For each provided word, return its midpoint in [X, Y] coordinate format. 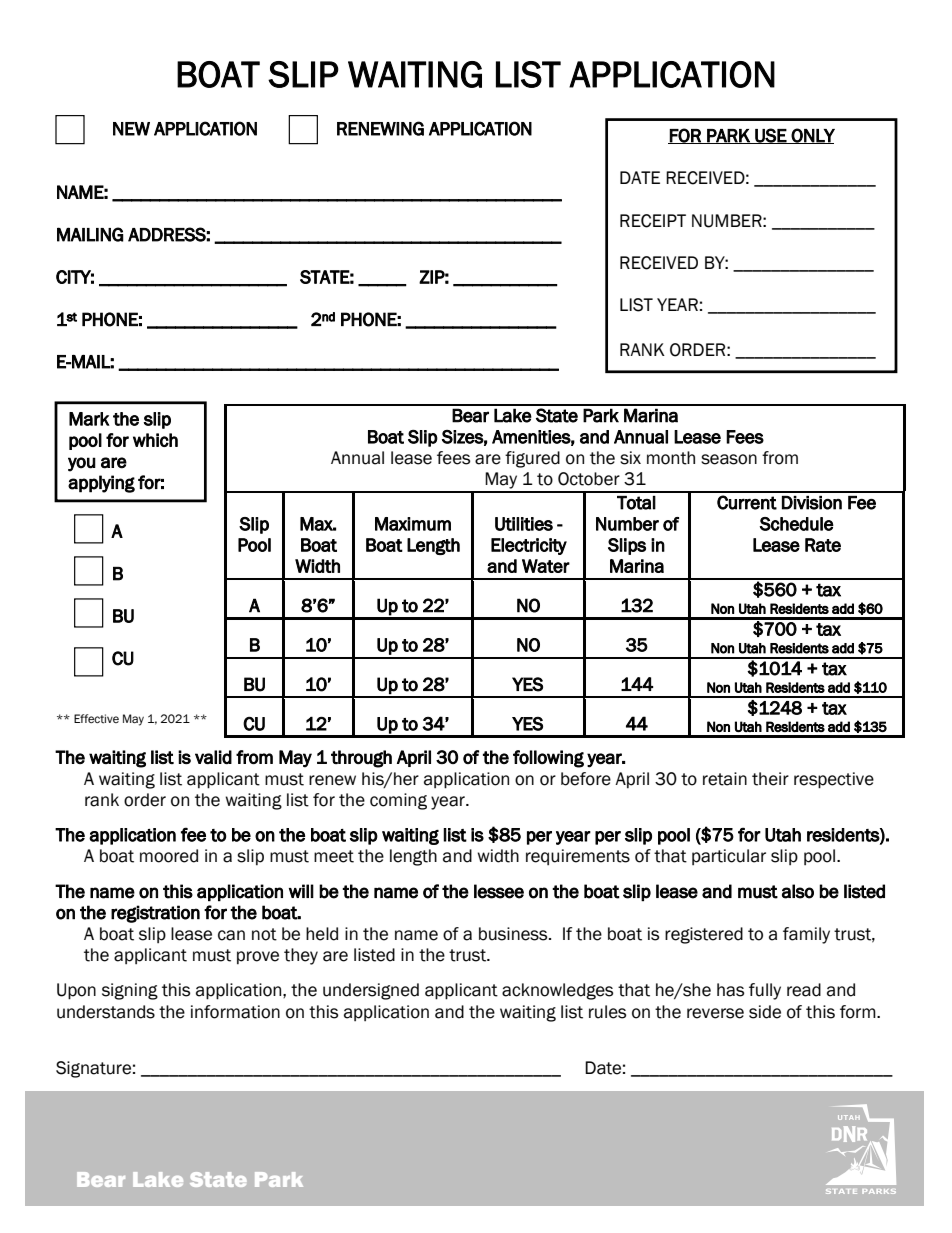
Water [546, 566]
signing [130, 991]
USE [770, 136]
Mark [89, 419]
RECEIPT [653, 221]
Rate [823, 545]
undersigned [371, 991]
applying [101, 484]
